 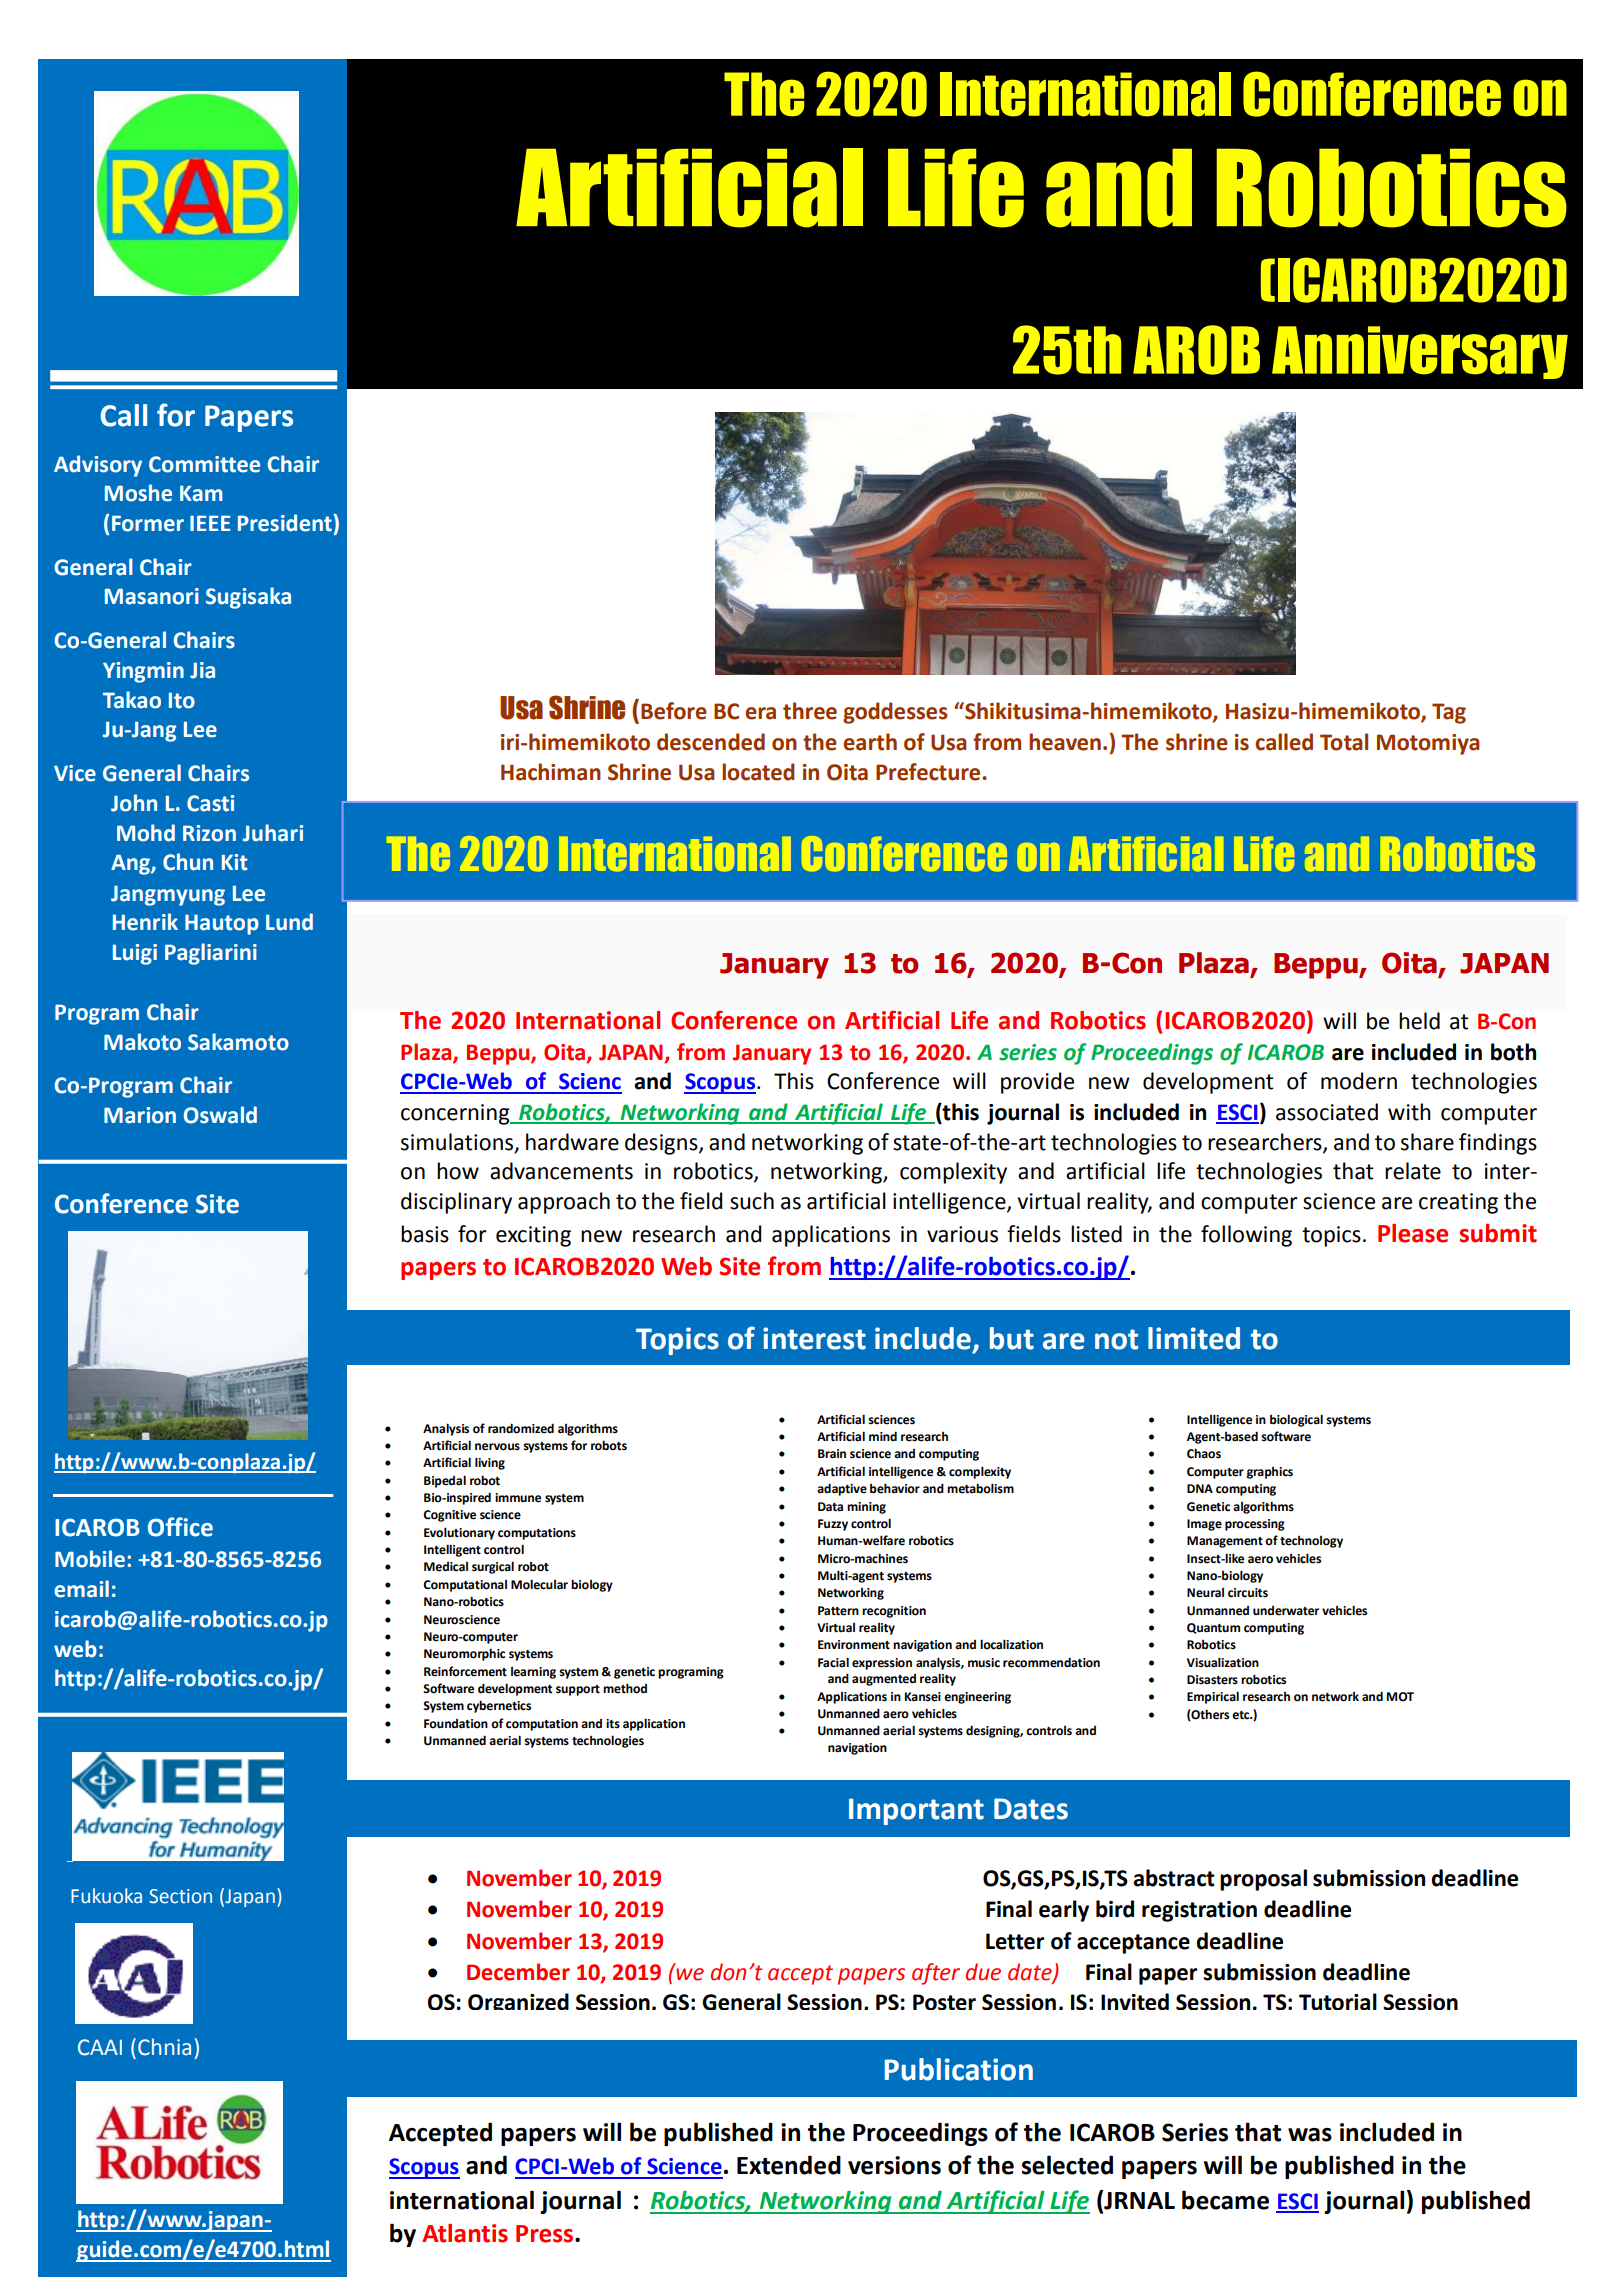 I want to click on Atlantis, so click(x=465, y=2233).
